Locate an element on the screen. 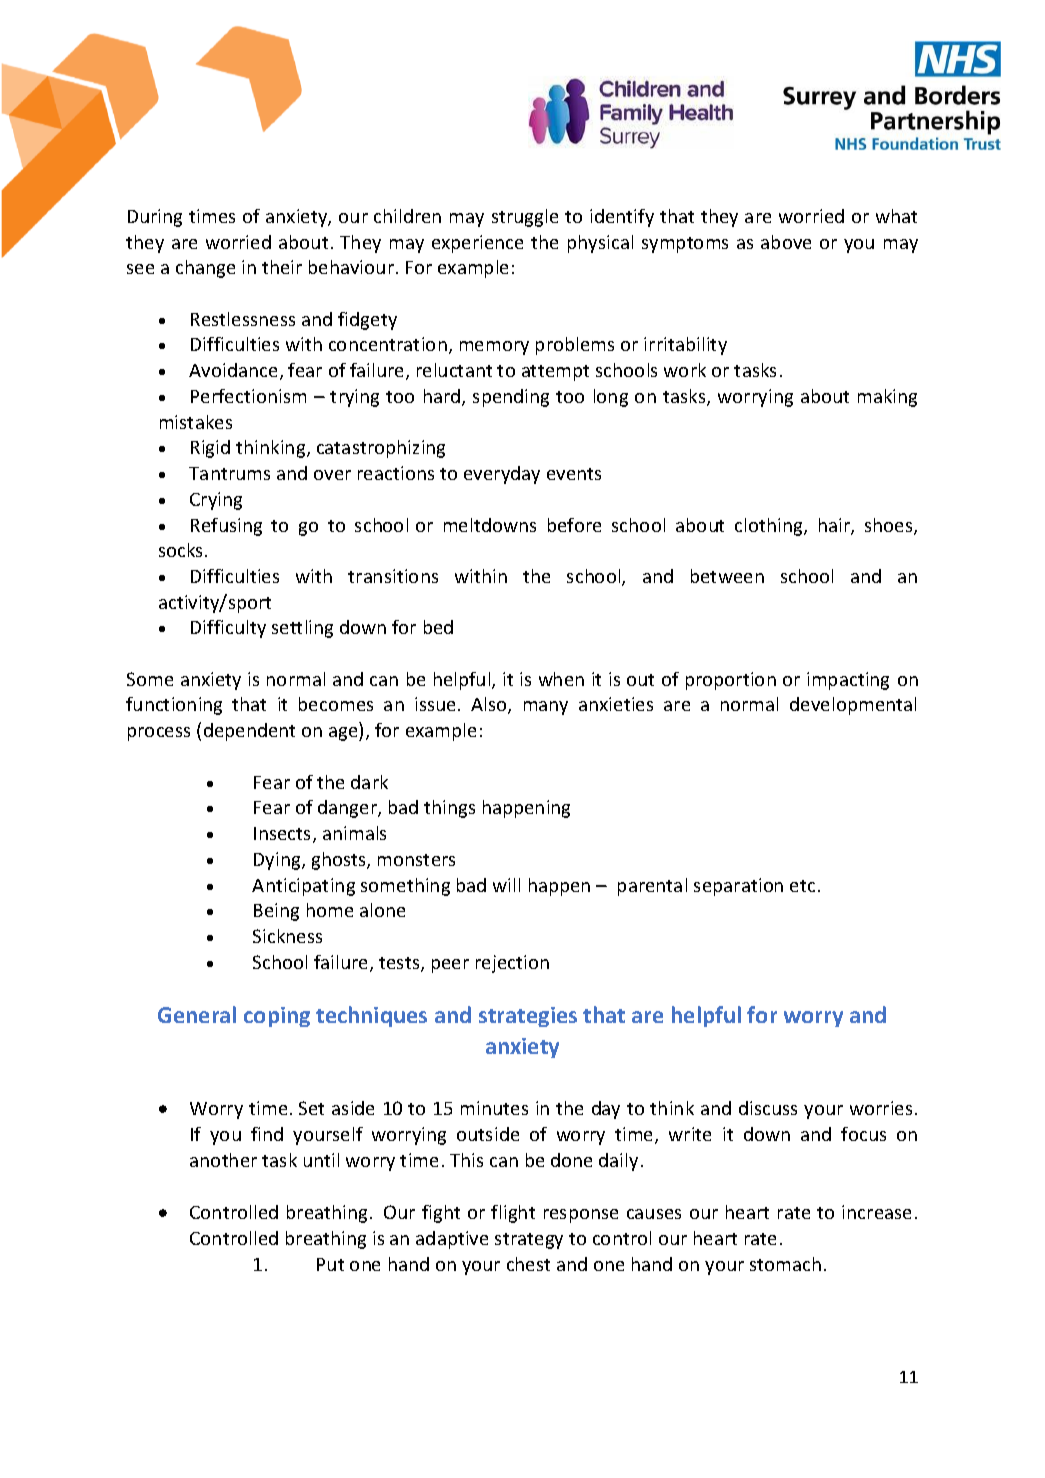  before is located at coordinates (574, 525).
